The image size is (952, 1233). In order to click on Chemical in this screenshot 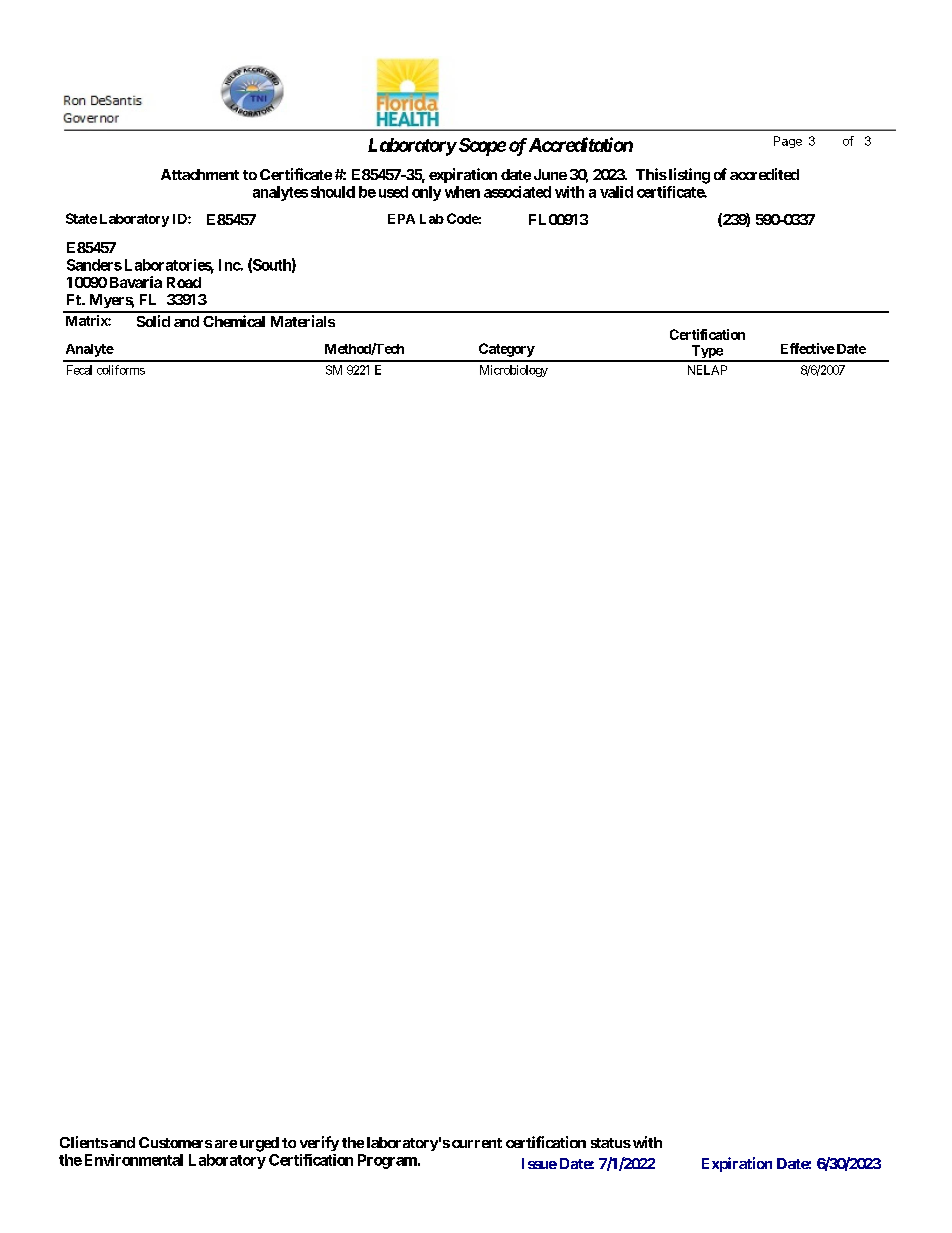, I will do `click(234, 321)`.
